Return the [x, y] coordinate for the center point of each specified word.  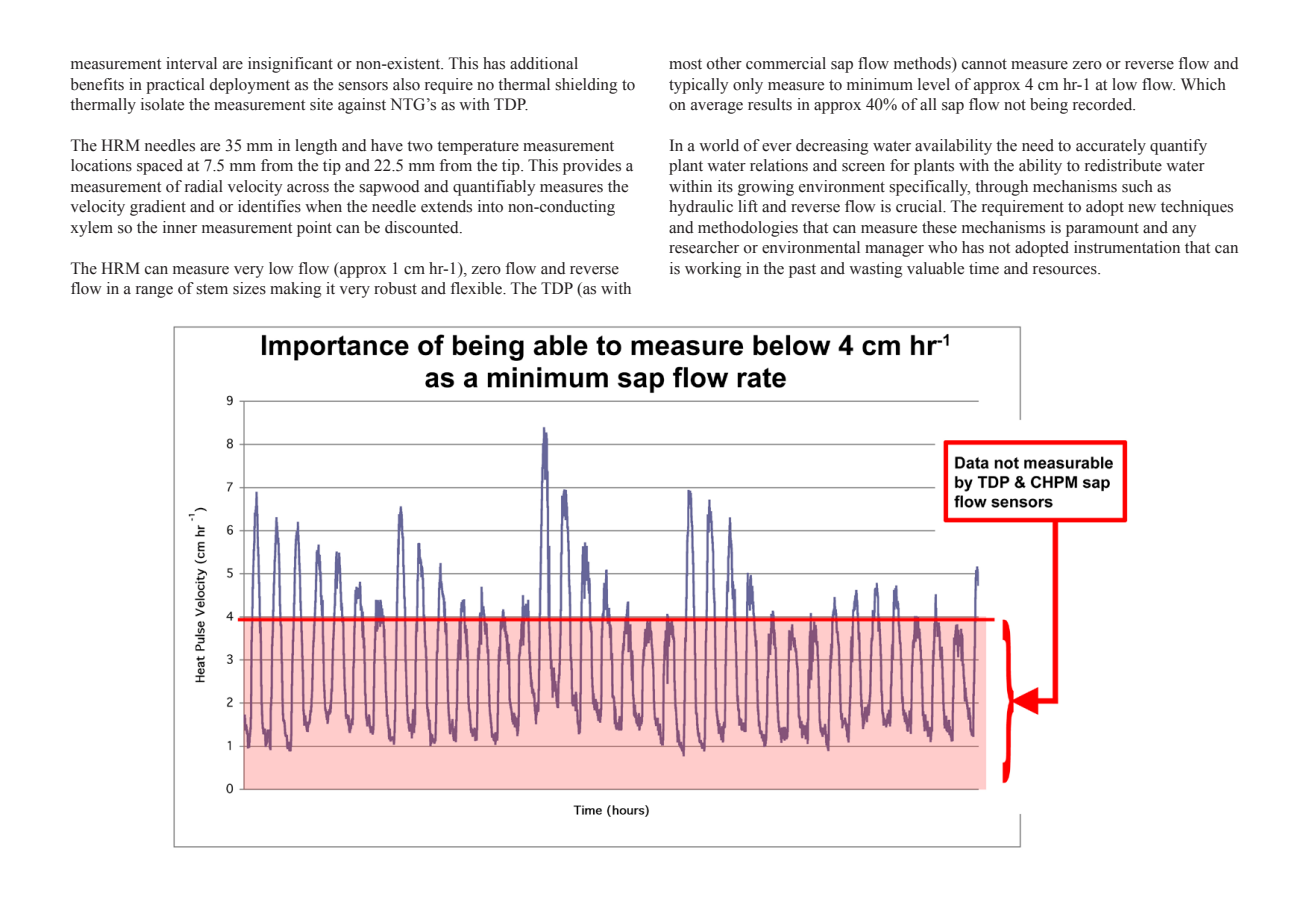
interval [191, 63]
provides [592, 167]
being [1049, 106]
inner [180, 227]
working [713, 270]
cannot [984, 64]
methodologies [748, 229]
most [685, 64]
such [1137, 186]
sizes [249, 288]
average [717, 108]
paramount [1102, 230]
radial [204, 186]
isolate [162, 104]
